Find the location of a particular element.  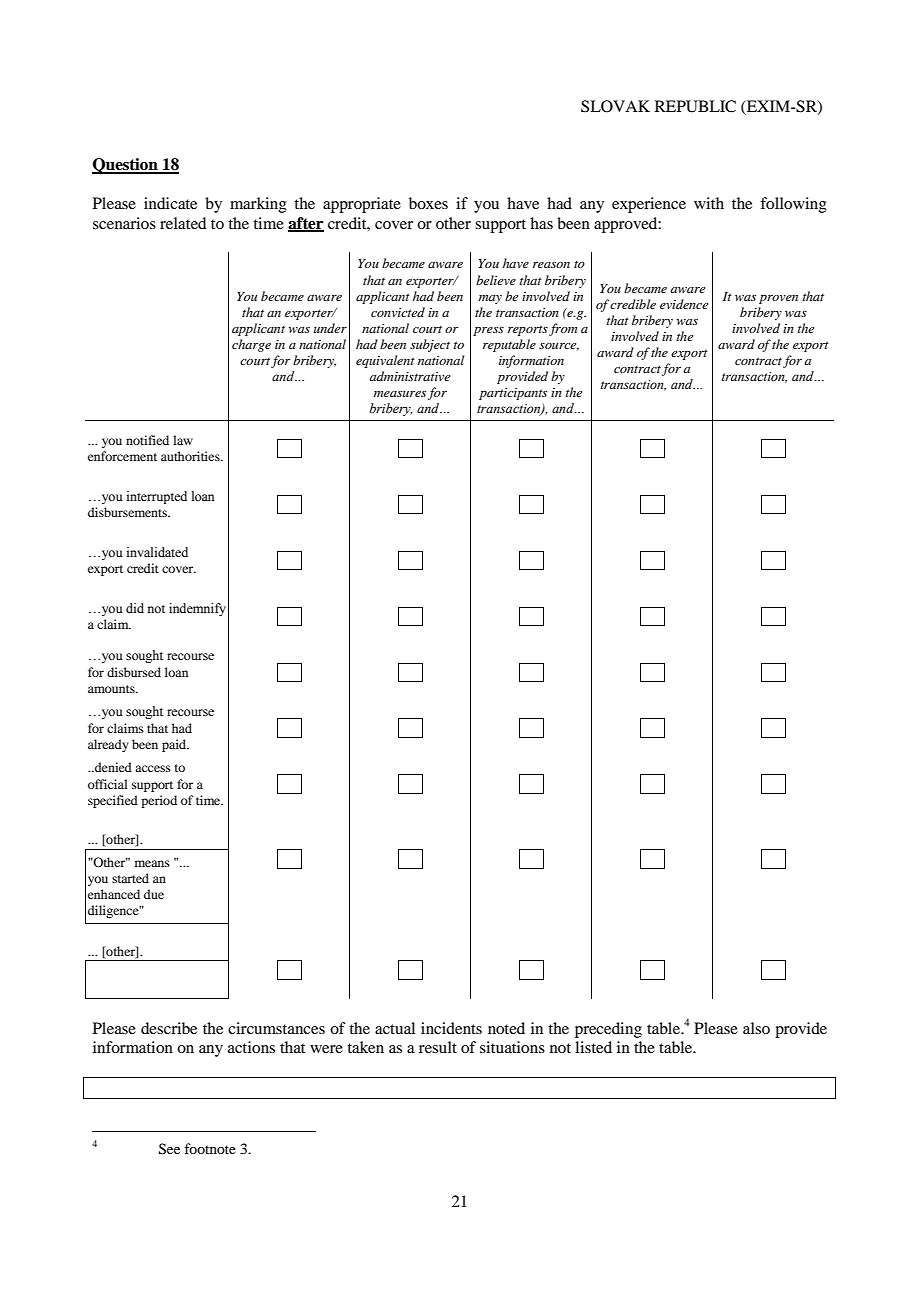

footnote is located at coordinates (210, 1148).
